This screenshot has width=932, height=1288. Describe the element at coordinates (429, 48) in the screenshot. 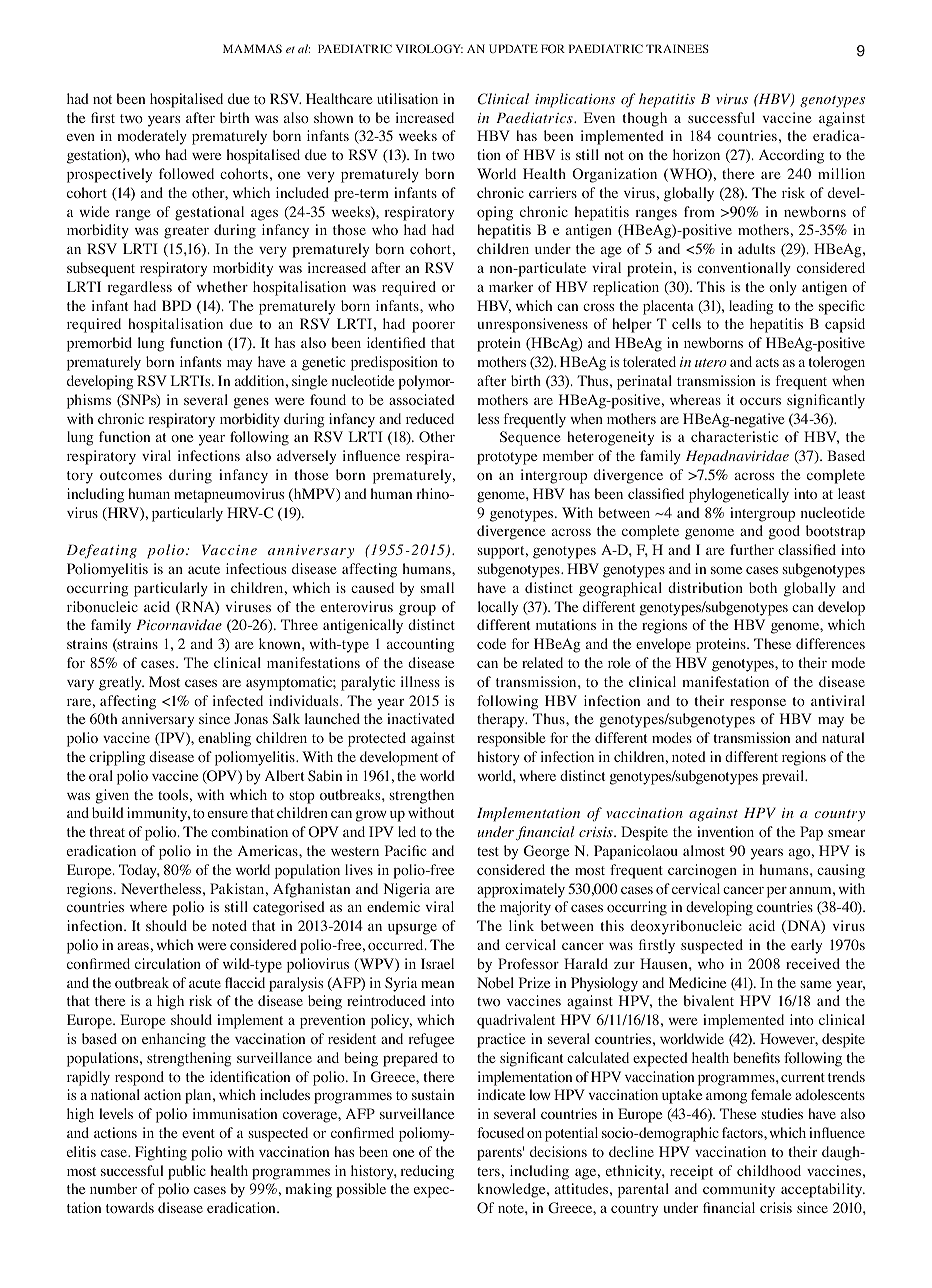

I see `VIROLOGY` at that location.
